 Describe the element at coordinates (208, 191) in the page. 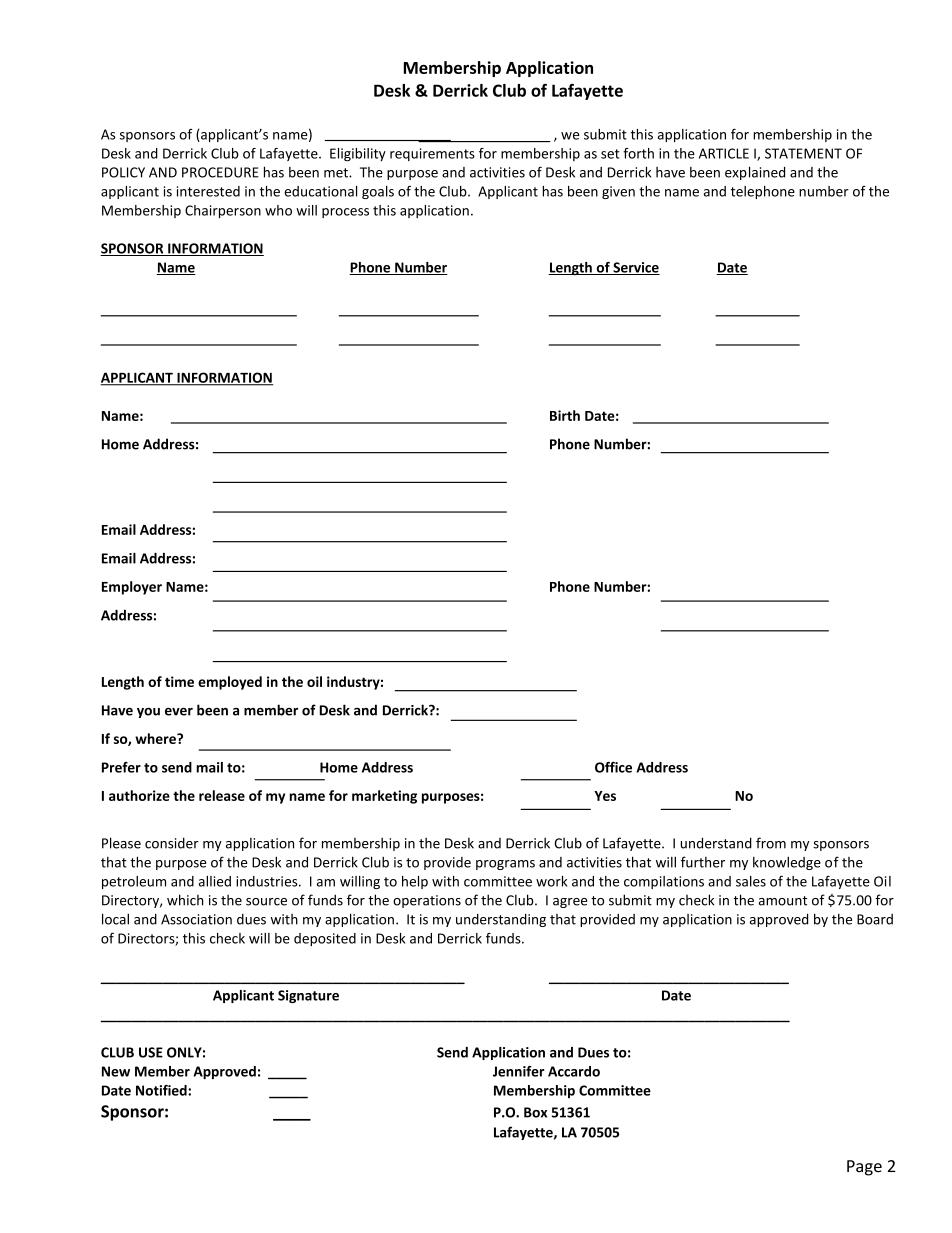

I see `interested` at that location.
